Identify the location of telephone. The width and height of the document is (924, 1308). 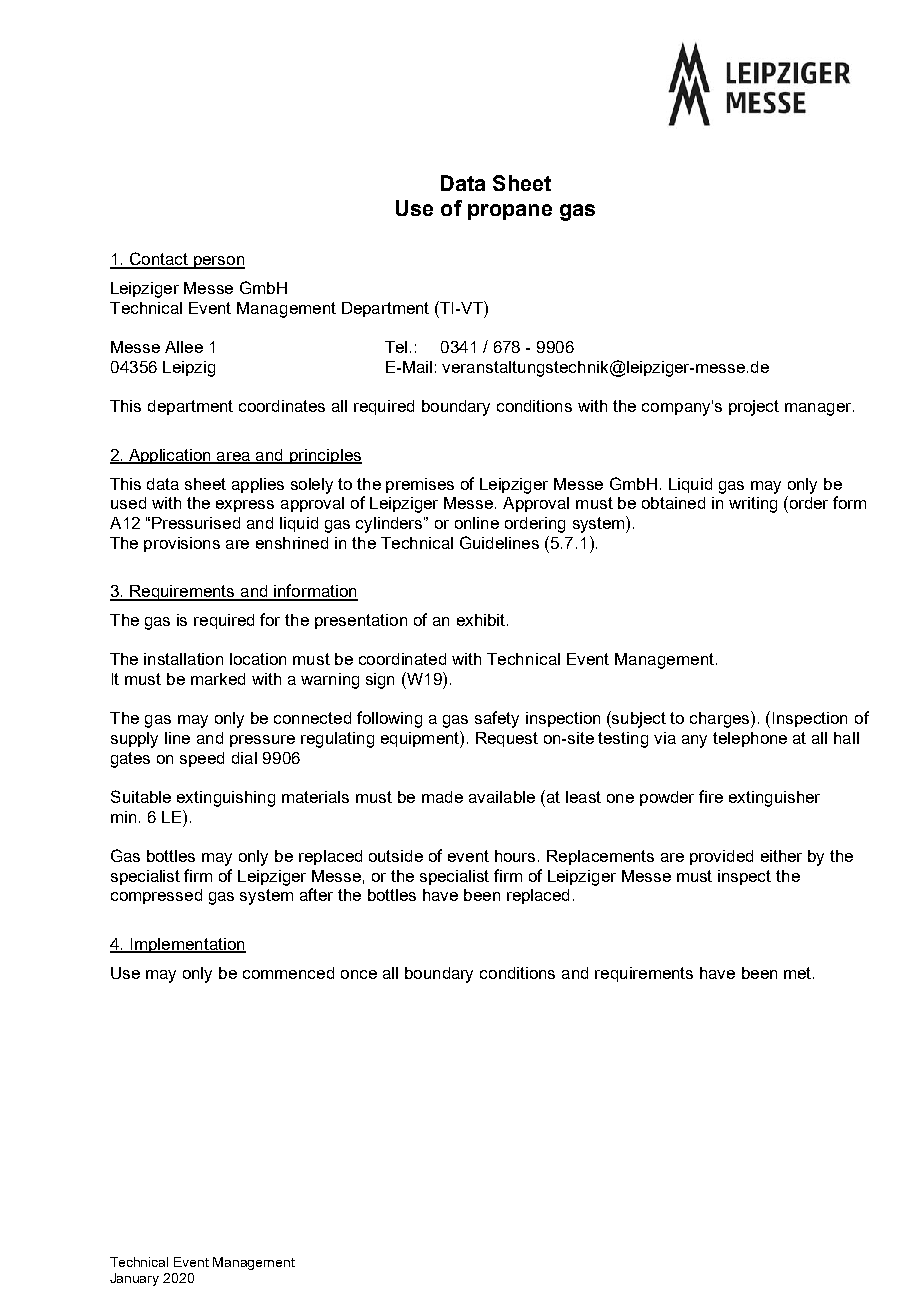
(750, 739).
